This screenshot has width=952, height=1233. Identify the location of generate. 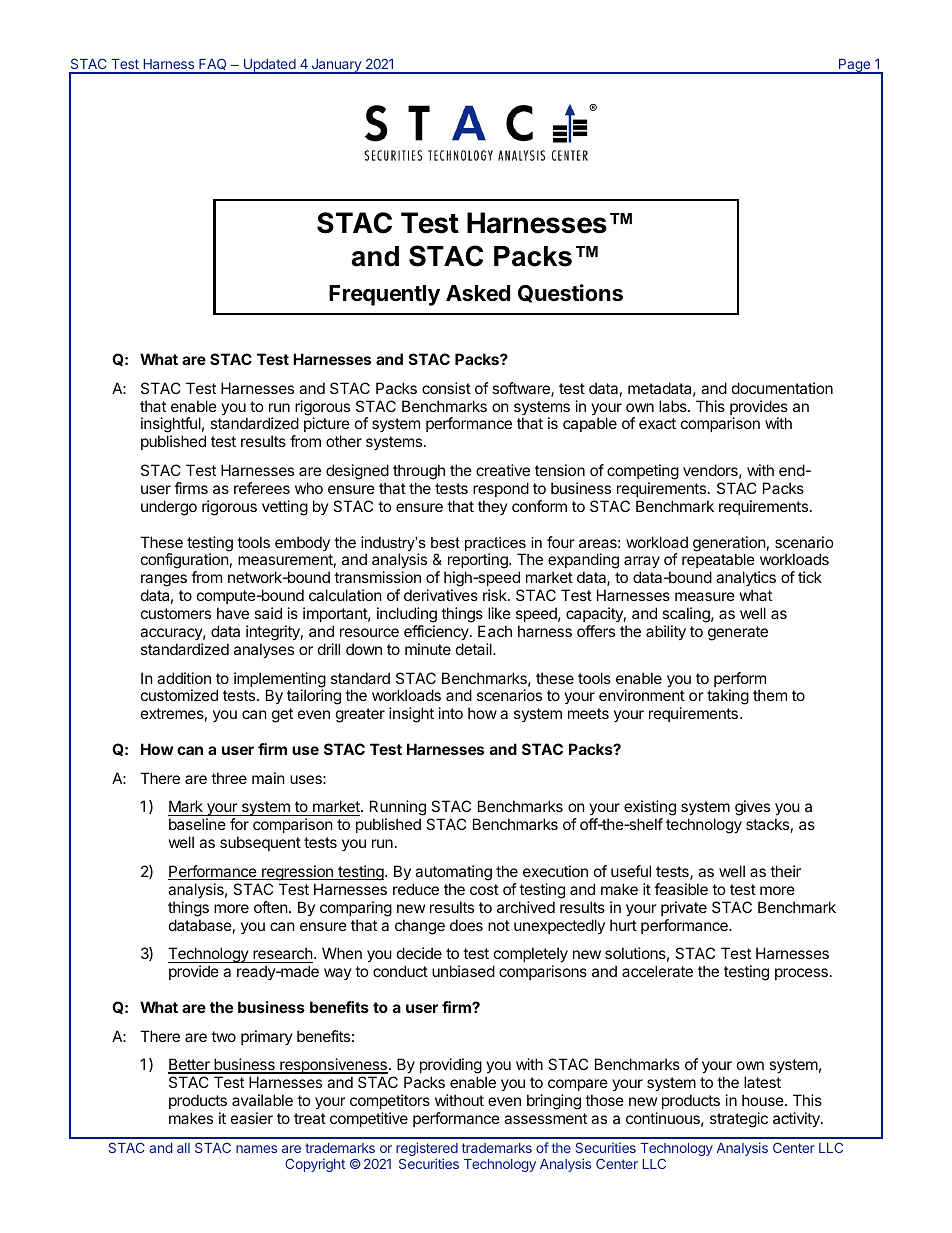
(738, 633).
